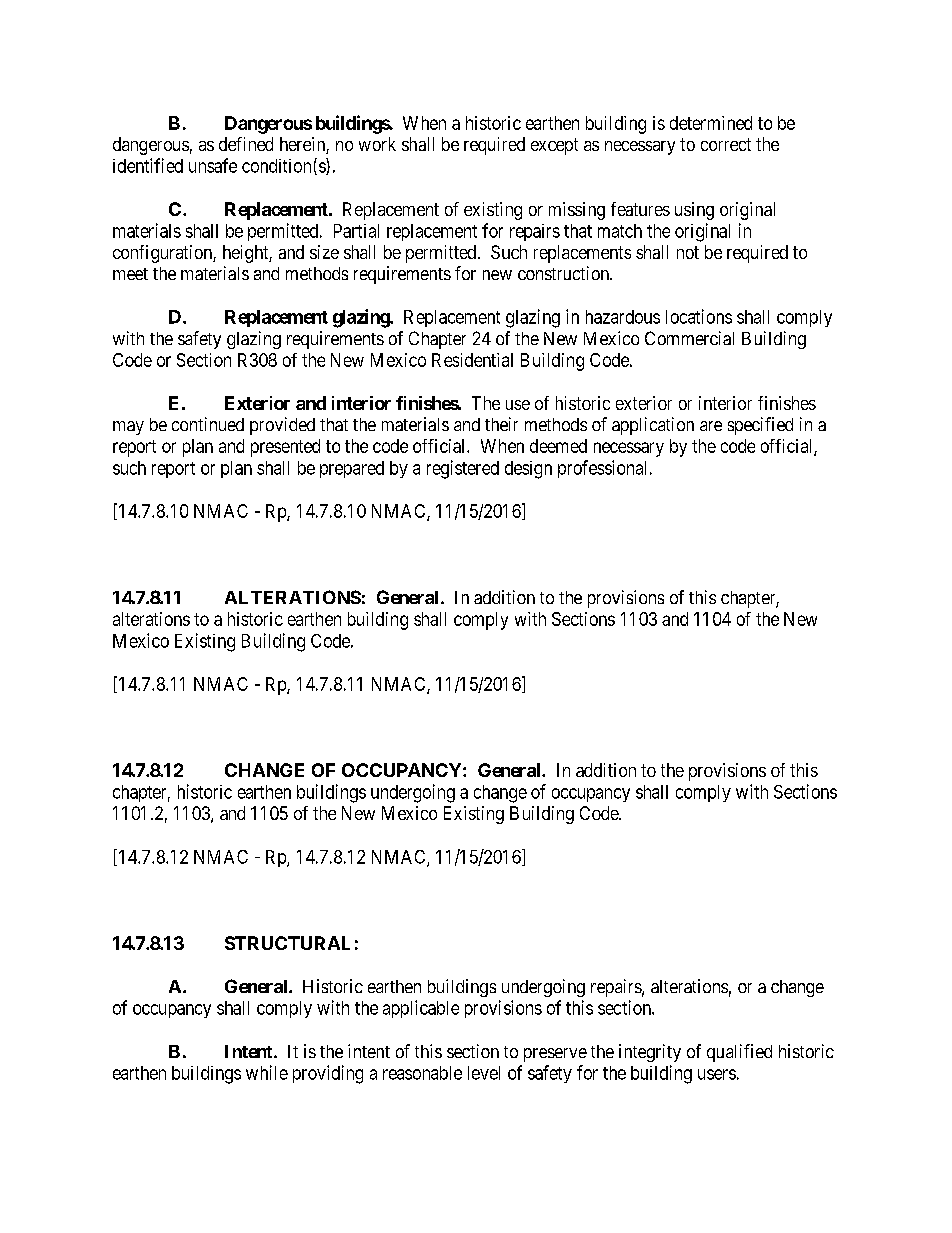 The width and height of the screenshot is (952, 1233). Describe the element at coordinates (377, 144) in the screenshot. I see `work` at that location.
